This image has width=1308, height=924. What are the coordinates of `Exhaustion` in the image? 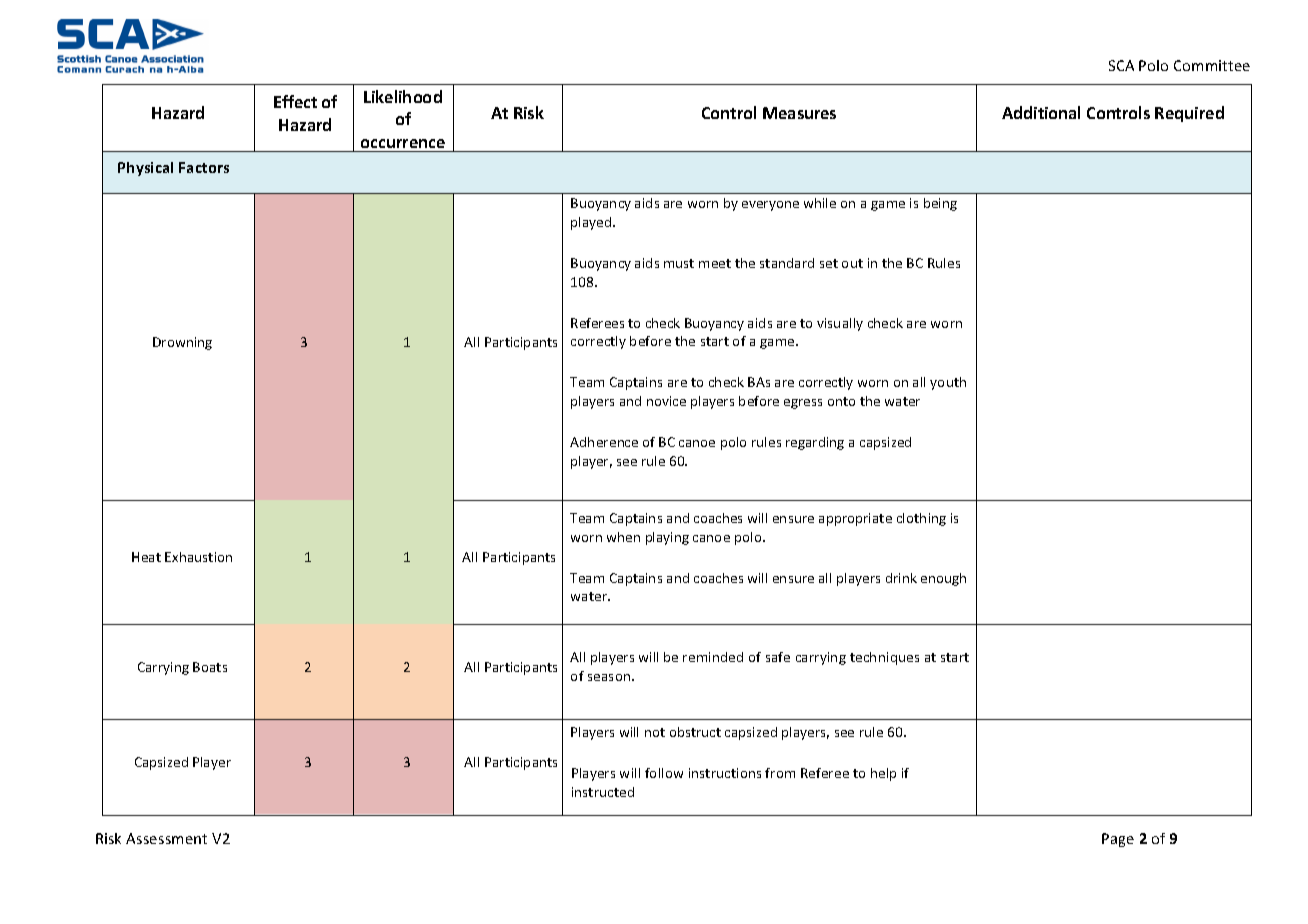 It's located at (198, 557).
